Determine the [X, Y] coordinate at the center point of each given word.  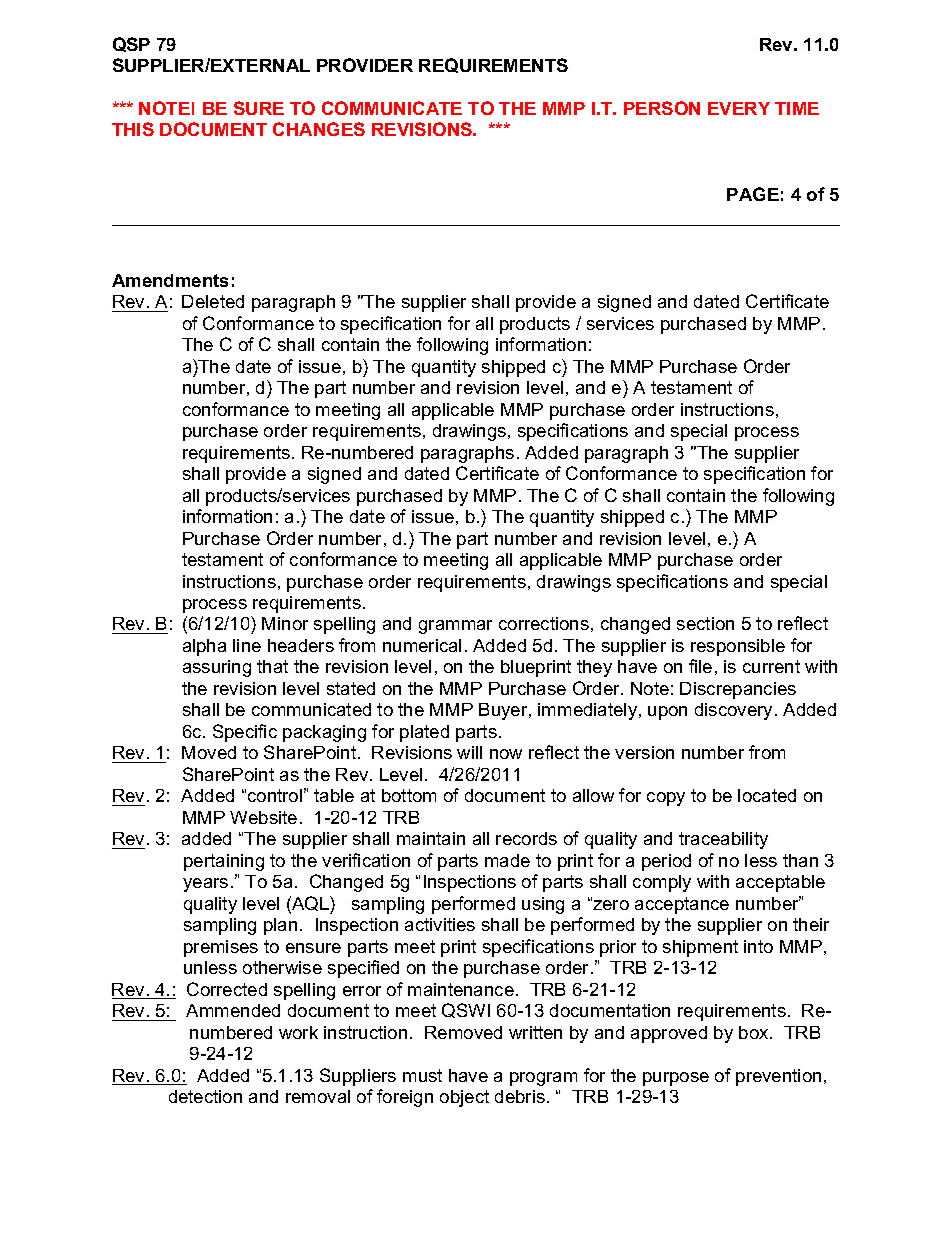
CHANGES [319, 129]
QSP [131, 44]
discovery [735, 711]
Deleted [213, 301]
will [469, 752]
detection [205, 1096]
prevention [778, 1077]
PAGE [753, 194]
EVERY [739, 108]
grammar [455, 627]
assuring [217, 668]
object [464, 1098]
